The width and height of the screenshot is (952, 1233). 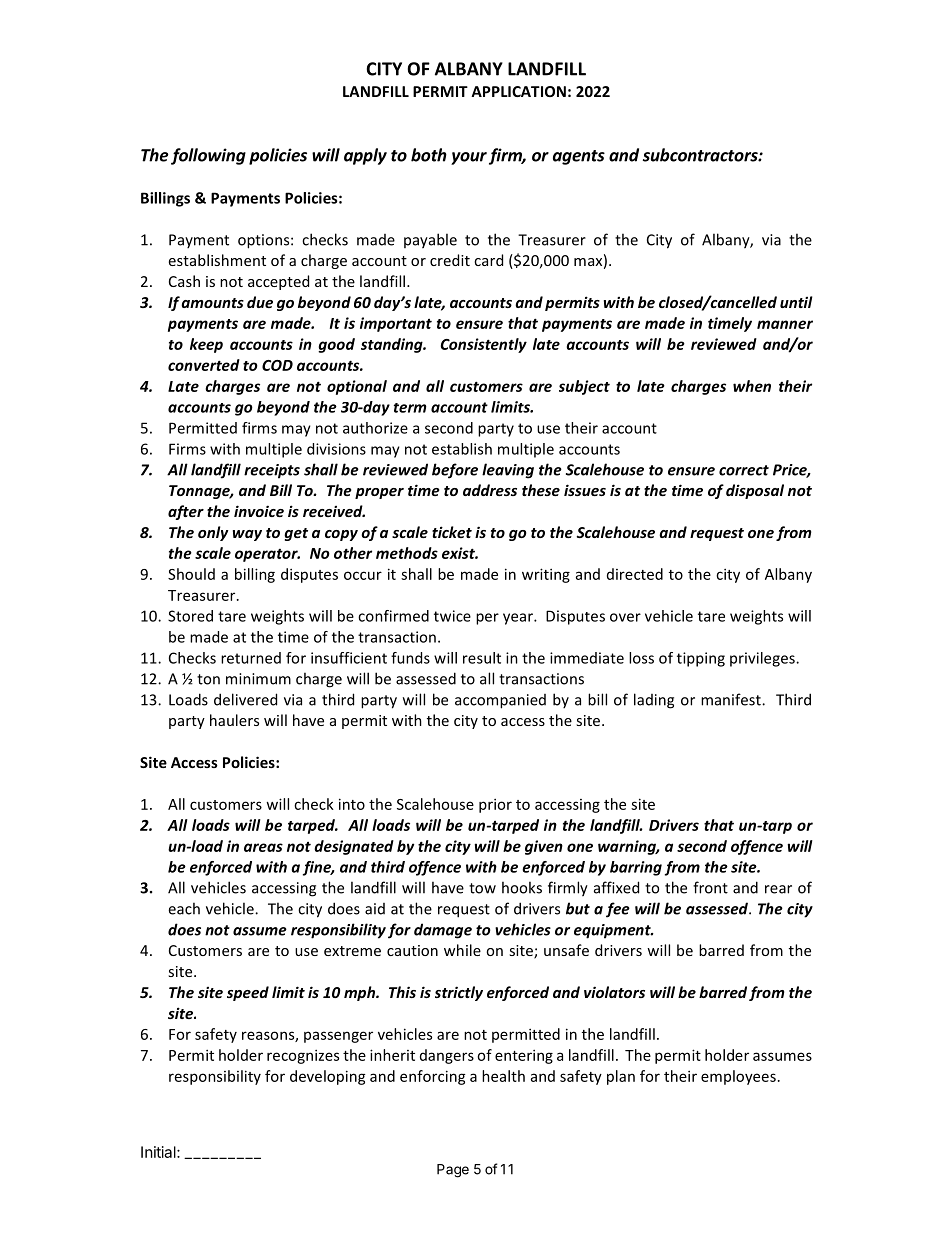 What do you see at coordinates (453, 1171) in the screenshot?
I see `Page` at bounding box center [453, 1171].
